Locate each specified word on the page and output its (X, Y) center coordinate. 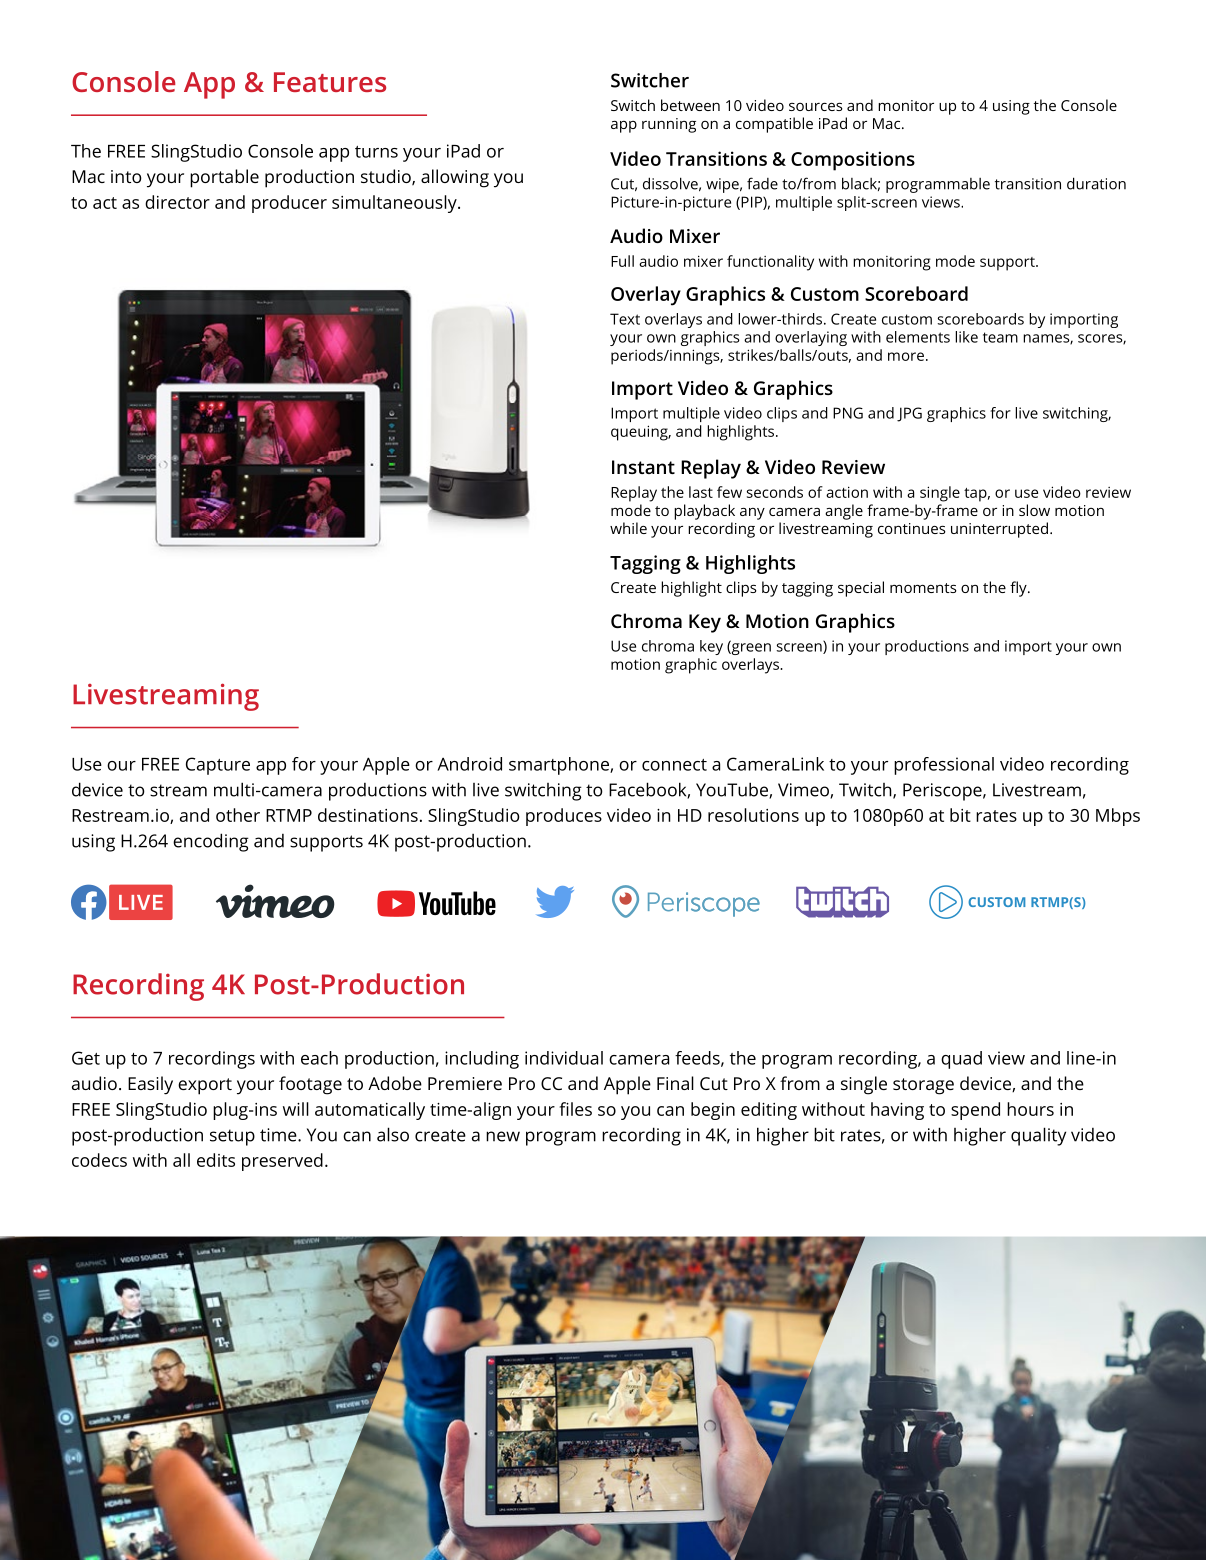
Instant (643, 467)
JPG (909, 414)
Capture (218, 766)
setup (232, 1137)
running (669, 125)
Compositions (853, 161)
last (701, 492)
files (576, 1109)
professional (944, 766)
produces (564, 817)
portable (224, 178)
